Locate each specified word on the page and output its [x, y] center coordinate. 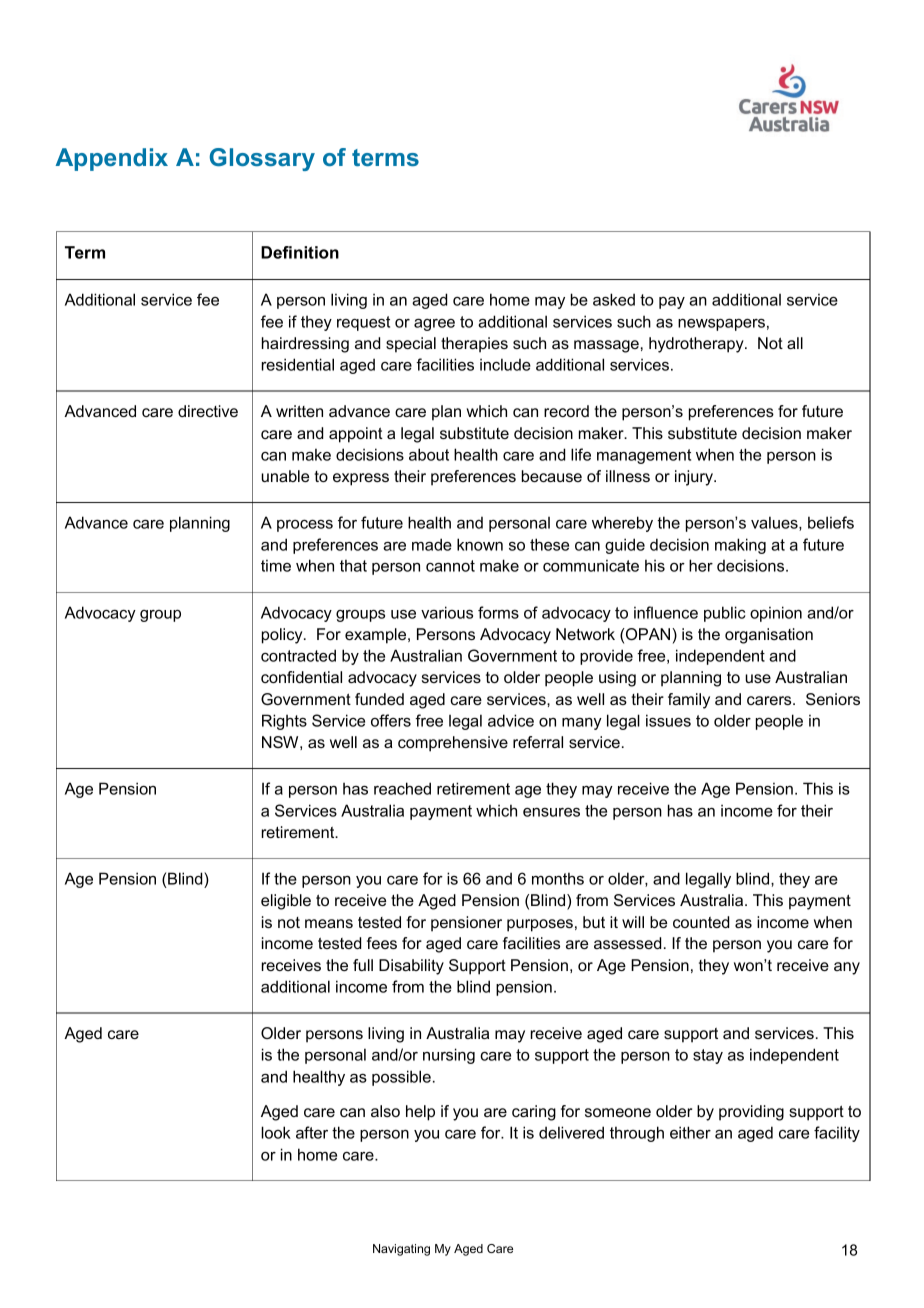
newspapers [721, 325]
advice [511, 720]
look [276, 1132]
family [689, 701]
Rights [284, 722]
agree [434, 325]
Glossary [262, 159]
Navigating [401, 1250]
